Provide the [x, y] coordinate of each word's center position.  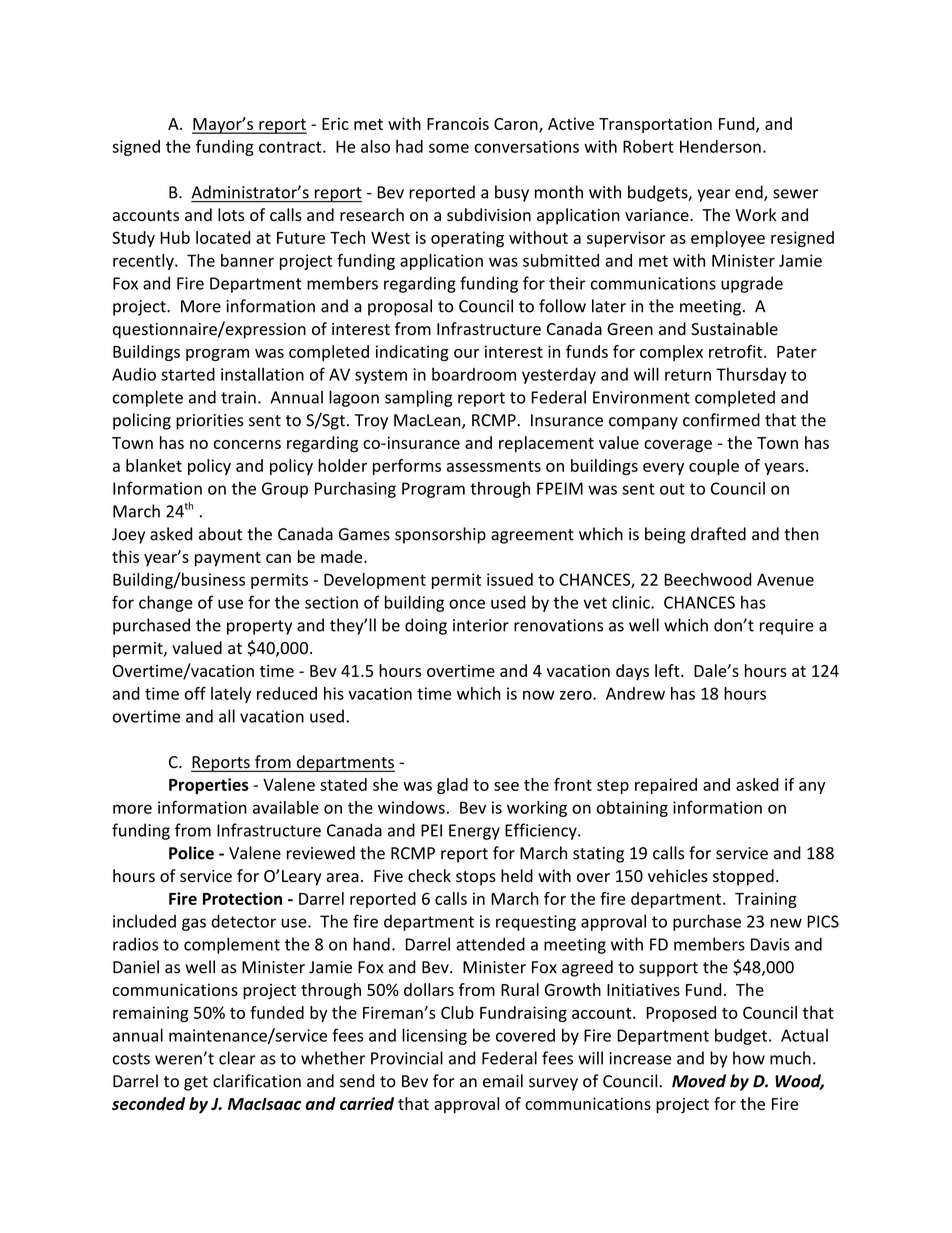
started [188, 374]
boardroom [474, 374]
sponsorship [440, 535]
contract [291, 147]
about [220, 534]
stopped [743, 877]
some [449, 148]
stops [476, 878]
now [539, 695]
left [668, 670]
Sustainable [734, 329]
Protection [242, 898]
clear [237, 1058]
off [195, 693]
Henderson [720, 146]
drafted [718, 534]
